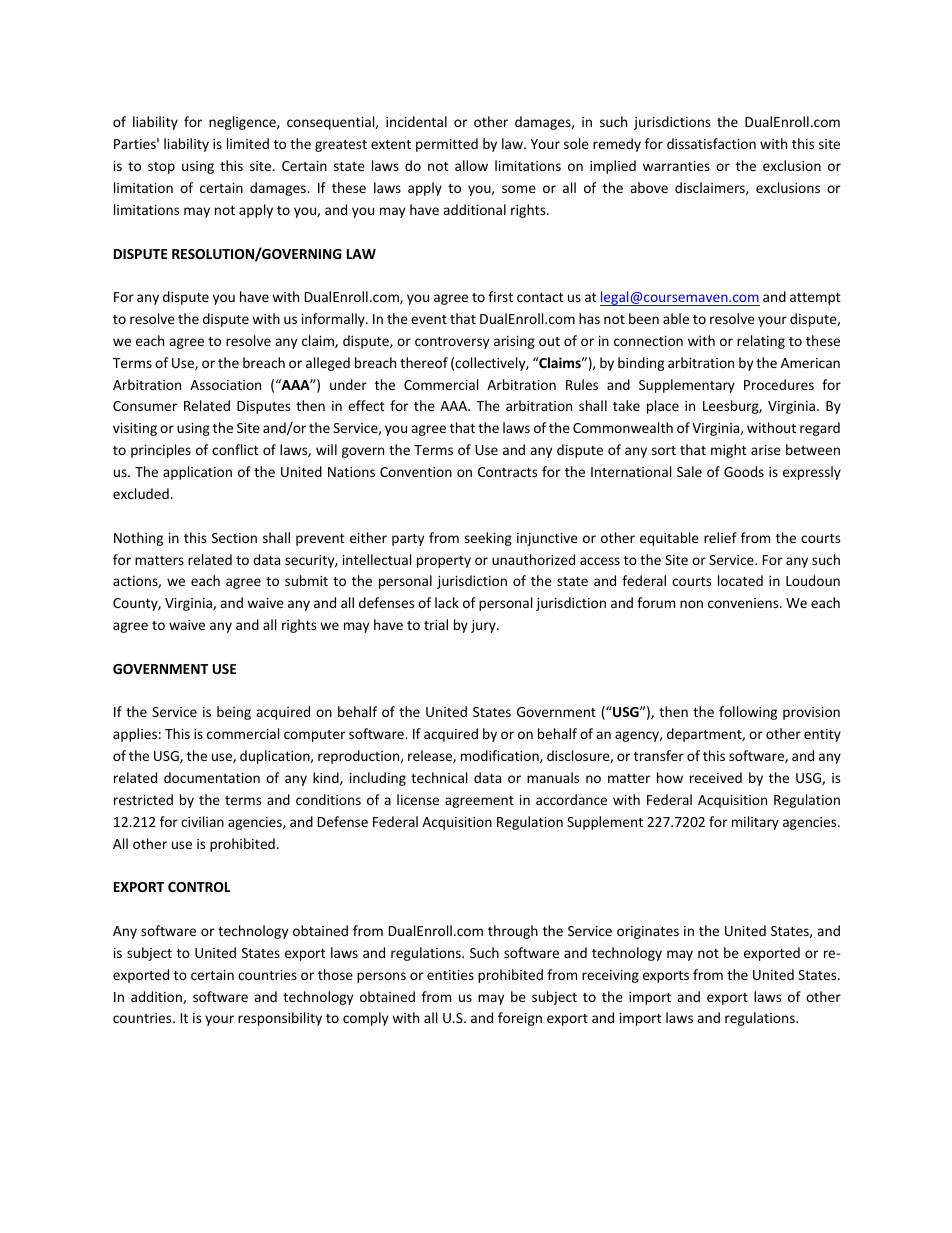  What do you see at coordinates (234, 538) in the screenshot?
I see `Section` at bounding box center [234, 538].
